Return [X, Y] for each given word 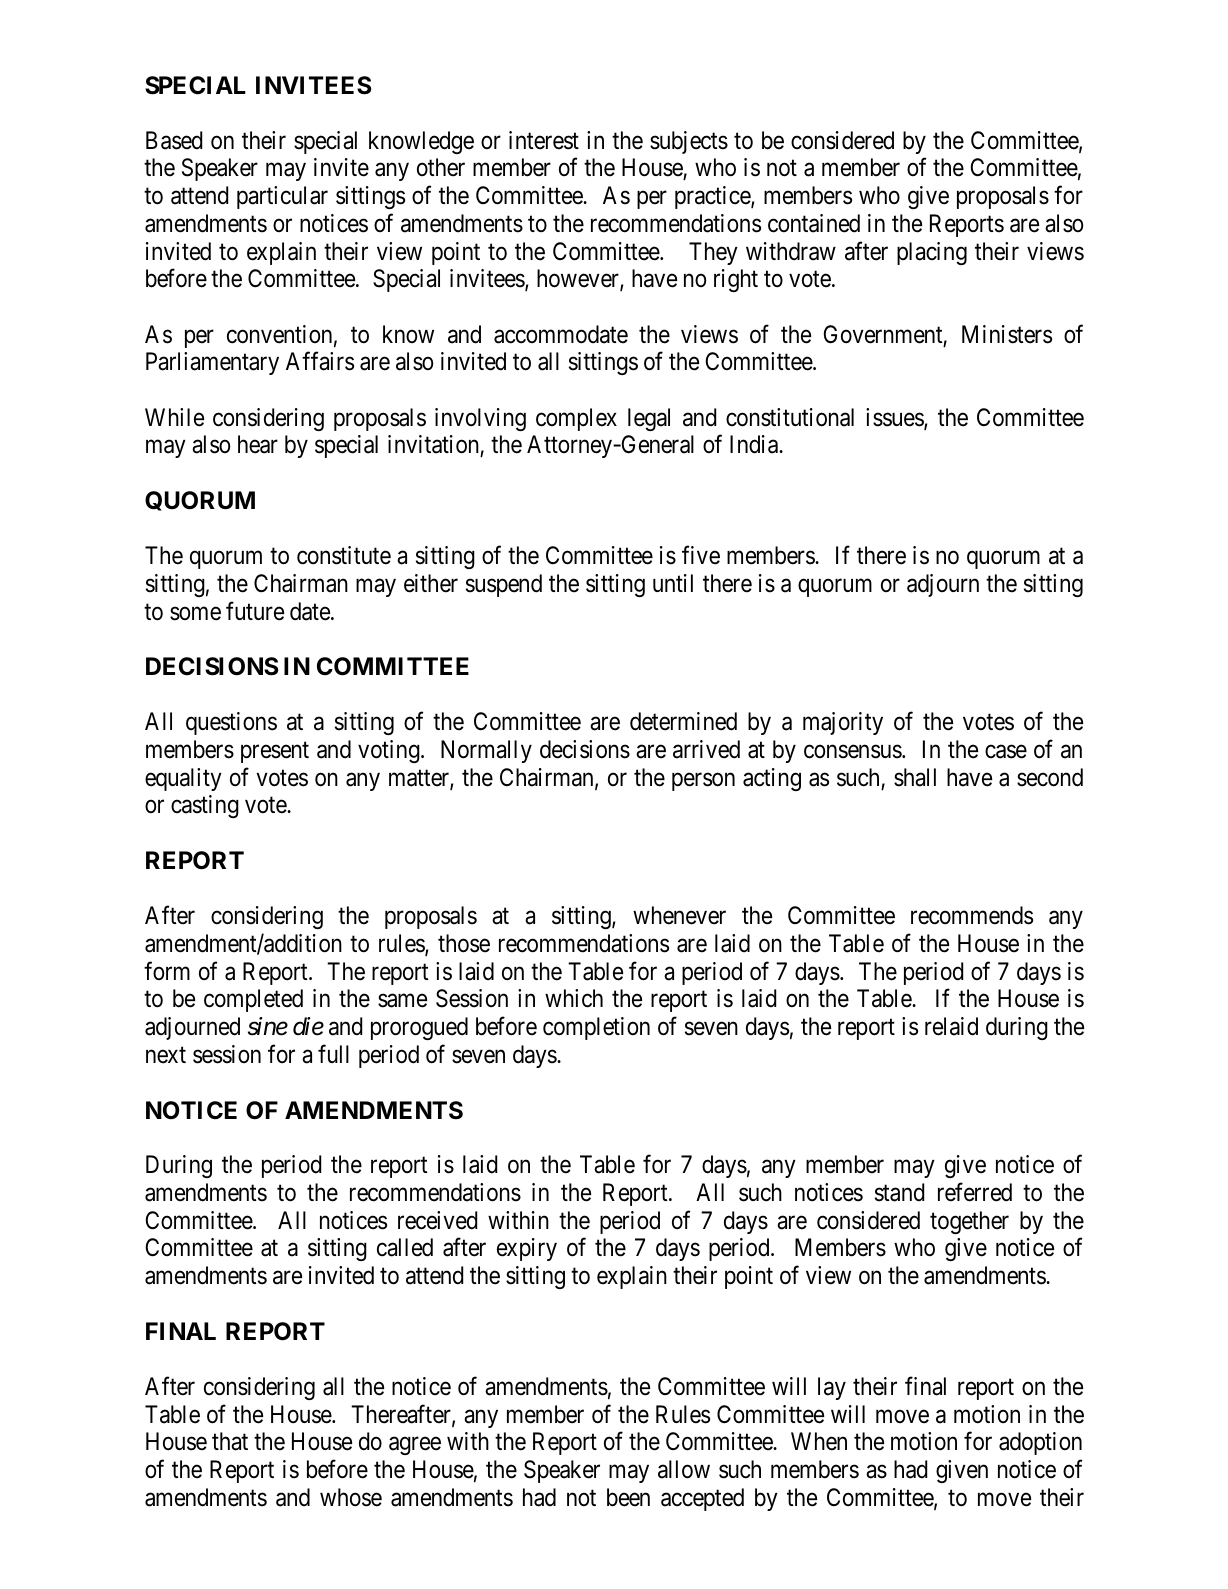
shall [915, 777]
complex [576, 419]
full [333, 1053]
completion [596, 1028]
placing [932, 253]
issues [895, 418]
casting [205, 806]
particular [282, 197]
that [230, 1441]
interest [544, 140]
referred [975, 1192]
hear [258, 444]
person [703, 782]
